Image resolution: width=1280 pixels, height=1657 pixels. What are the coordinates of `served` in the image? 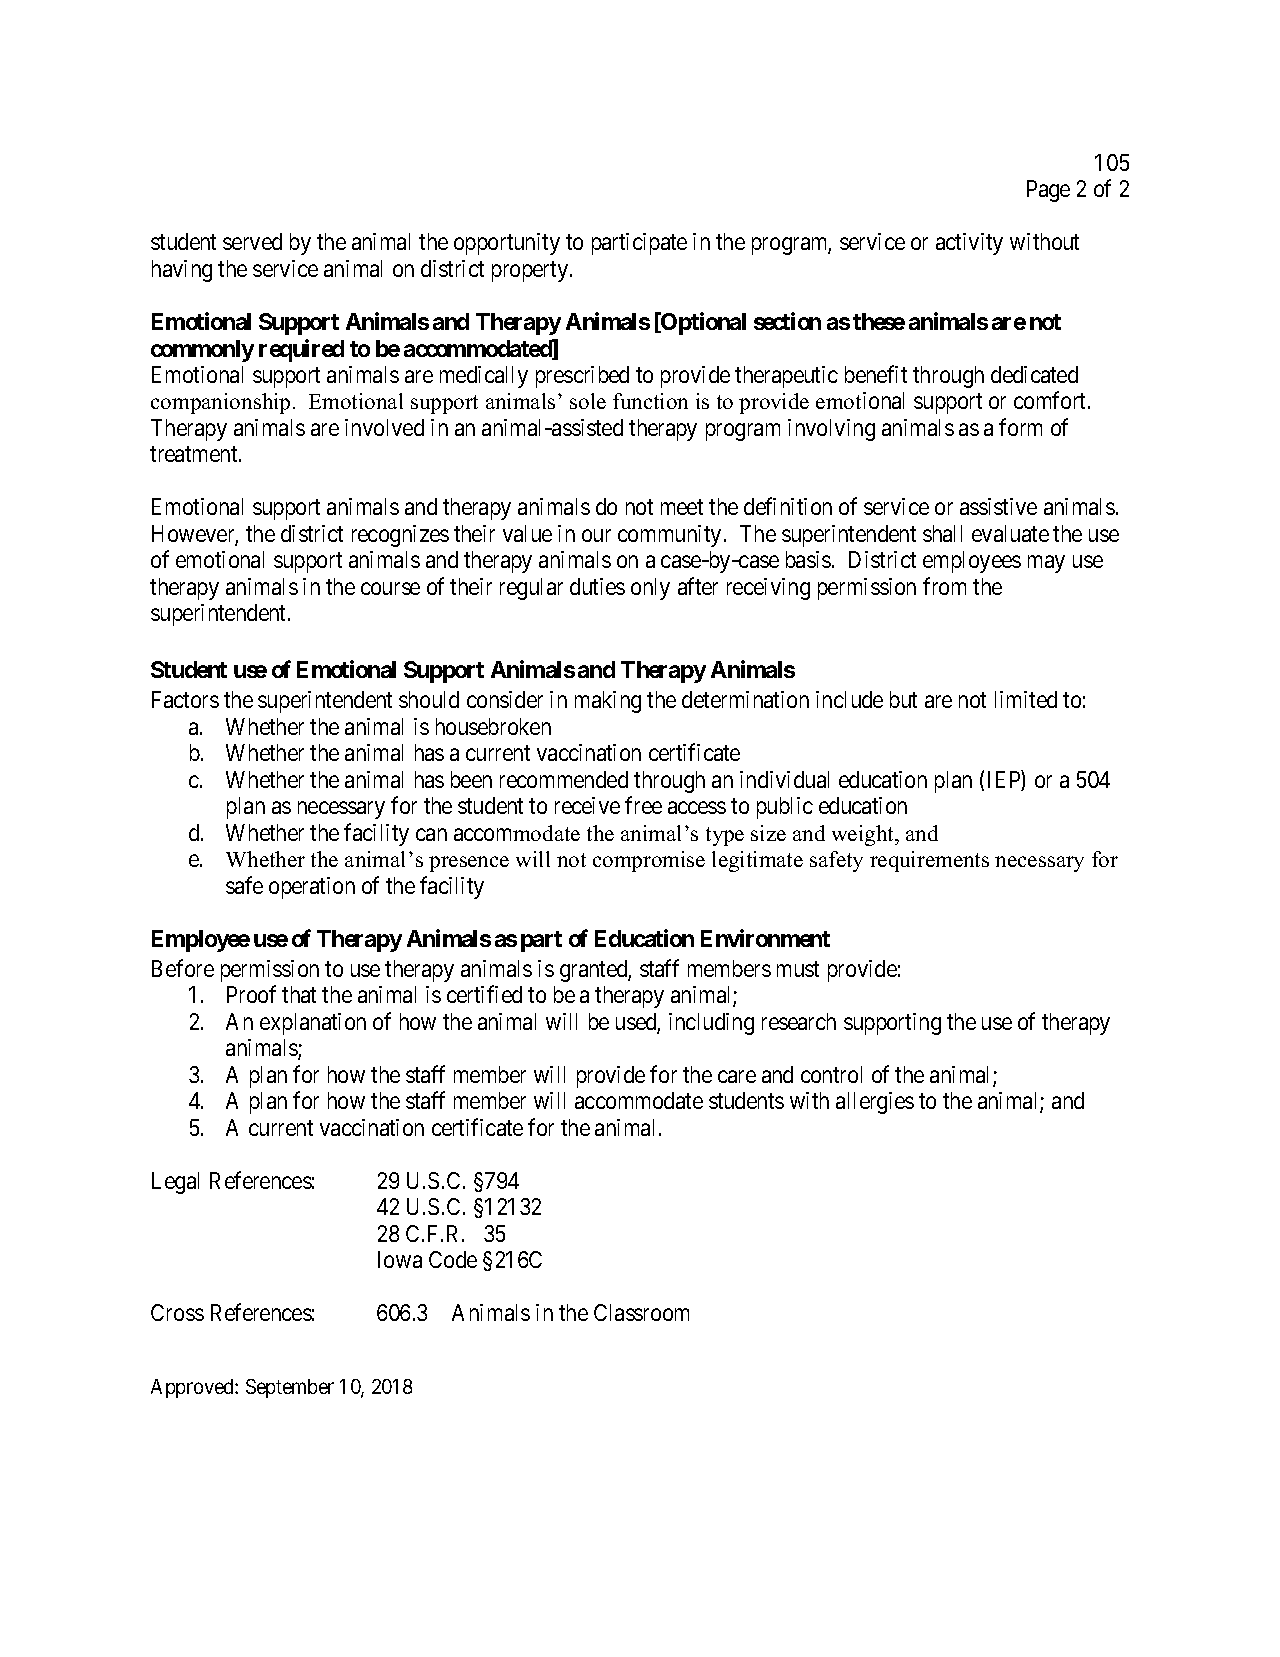 It's located at (252, 241).
